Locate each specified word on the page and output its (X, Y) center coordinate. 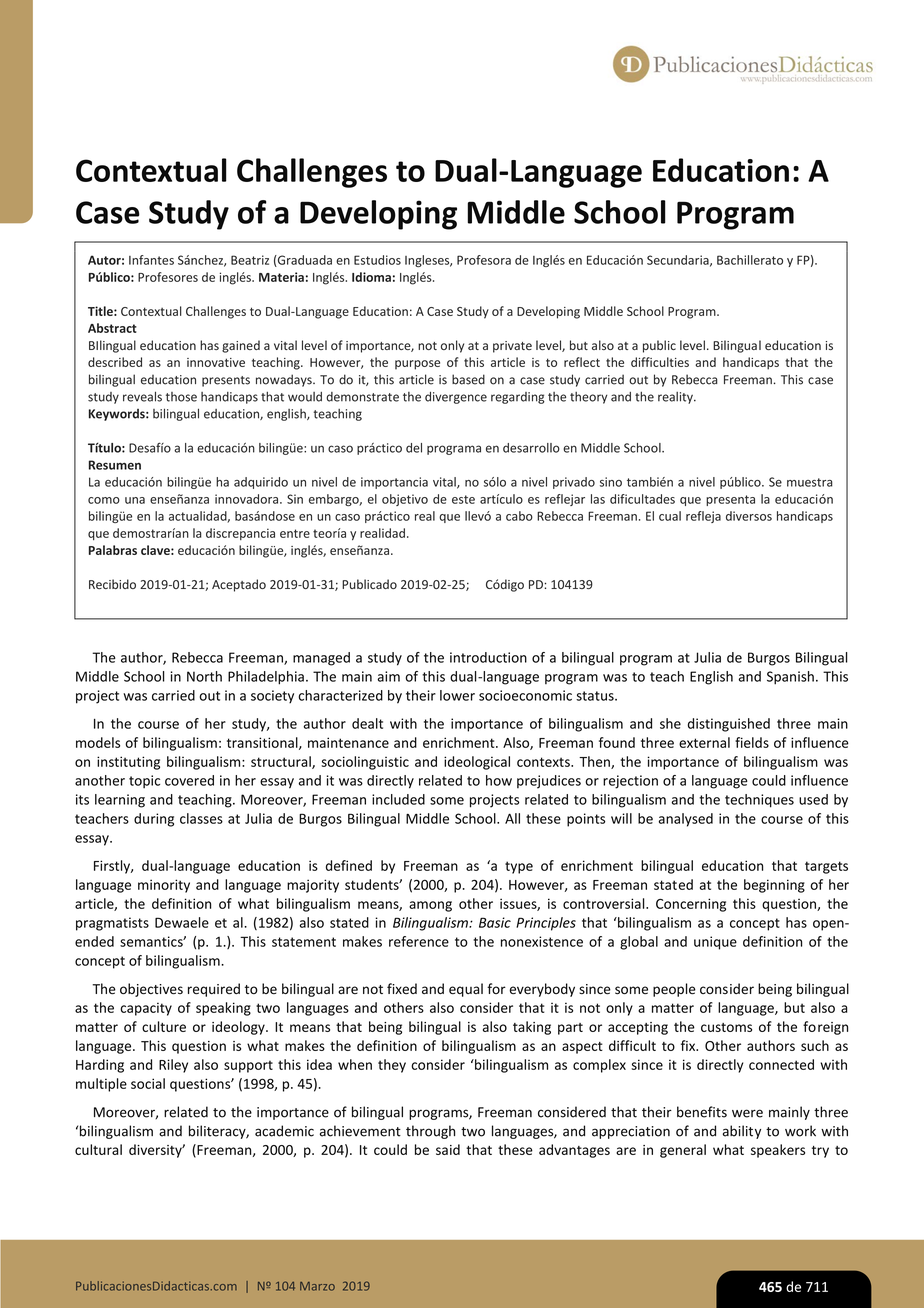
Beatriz (250, 260)
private (512, 347)
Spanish (790, 678)
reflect (582, 362)
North (204, 676)
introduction (488, 657)
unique (715, 943)
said (448, 1149)
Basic (495, 922)
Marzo (317, 1286)
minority (164, 886)
